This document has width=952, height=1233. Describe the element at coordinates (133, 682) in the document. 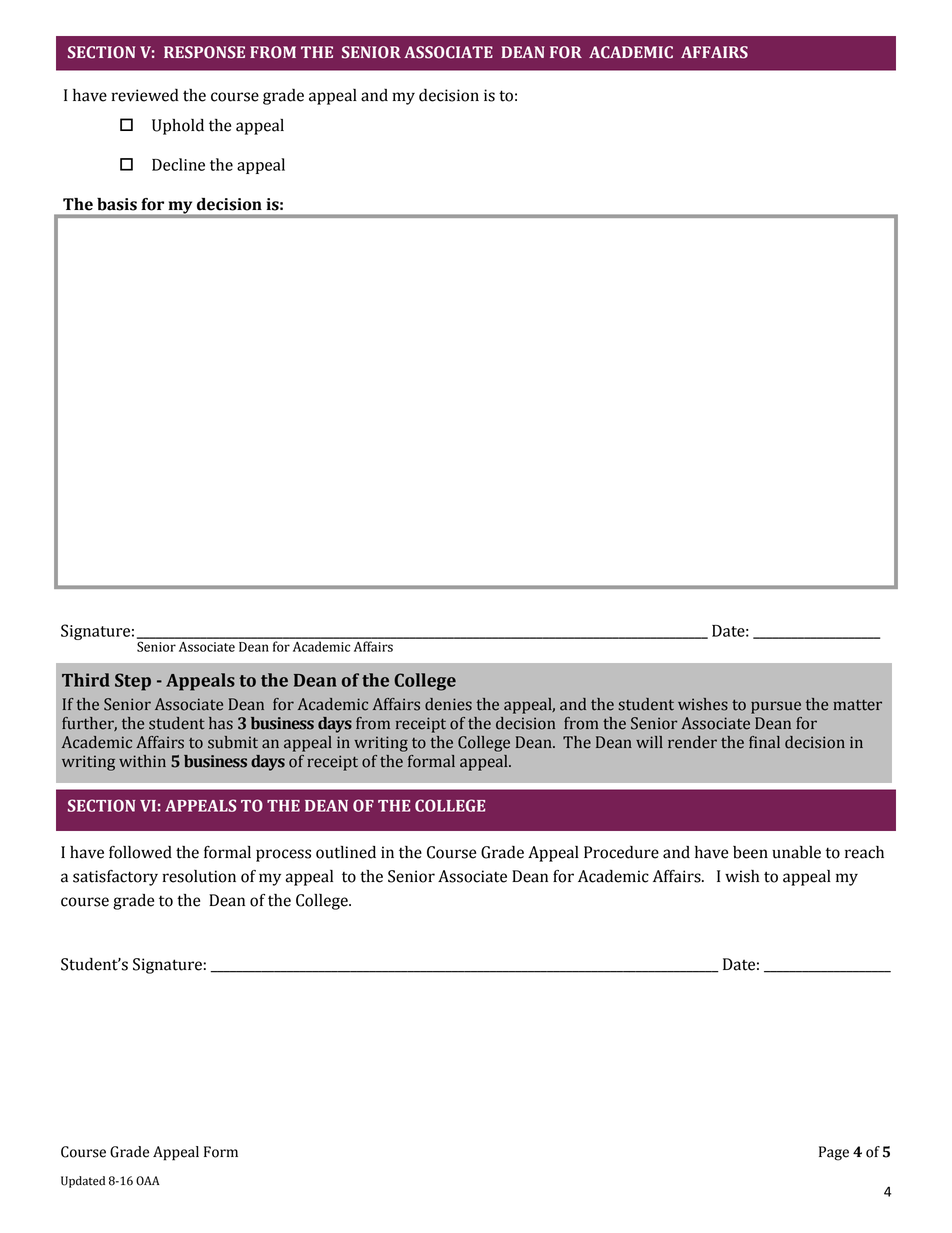

I see `Step` at that location.
